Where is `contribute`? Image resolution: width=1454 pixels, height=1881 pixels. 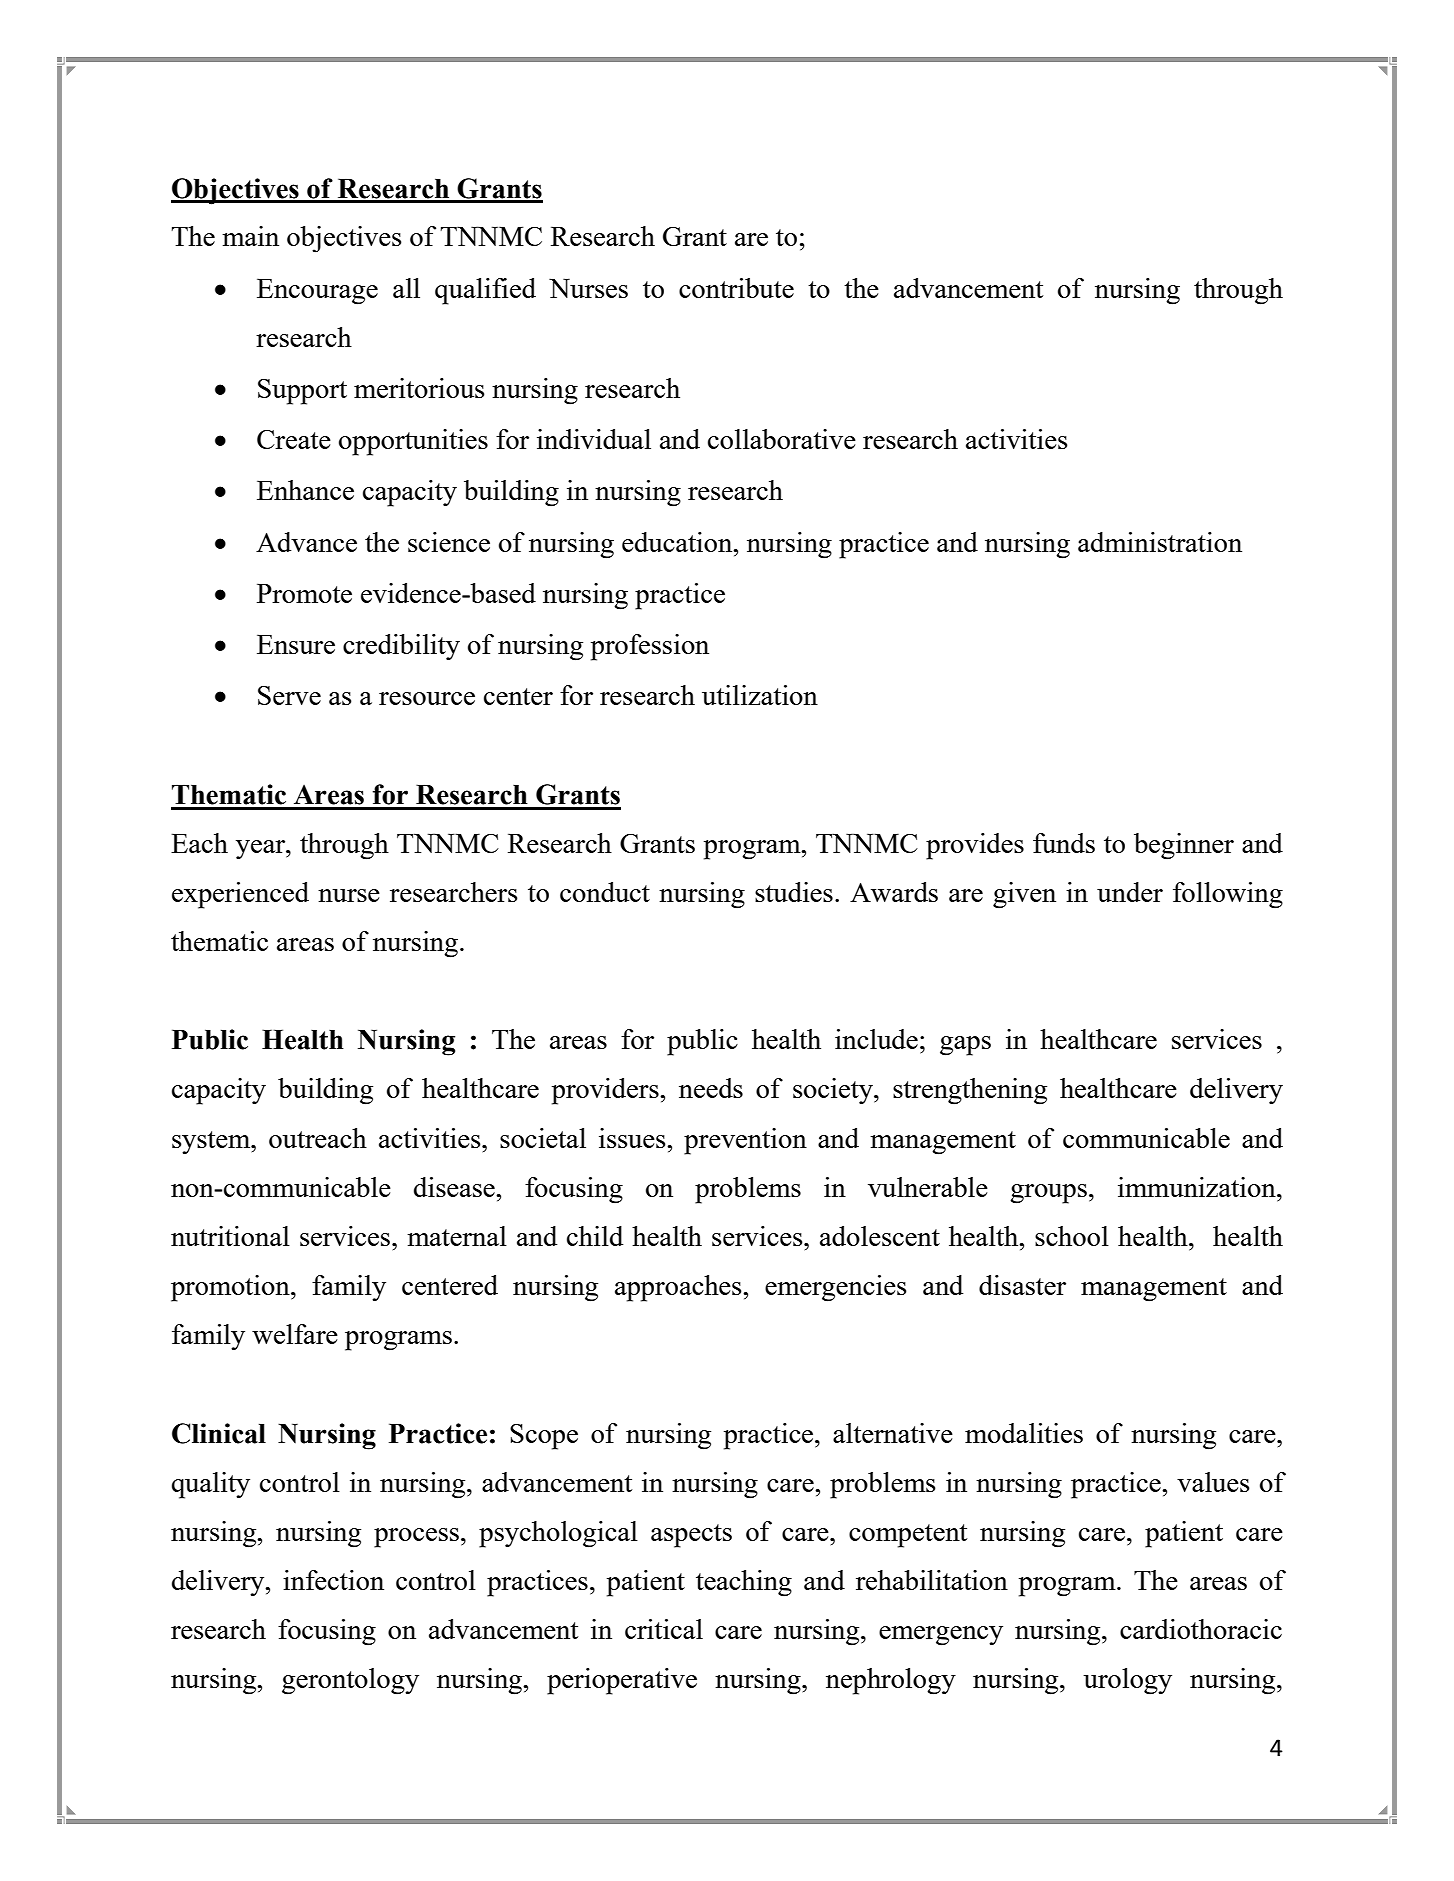 contribute is located at coordinates (736, 288).
